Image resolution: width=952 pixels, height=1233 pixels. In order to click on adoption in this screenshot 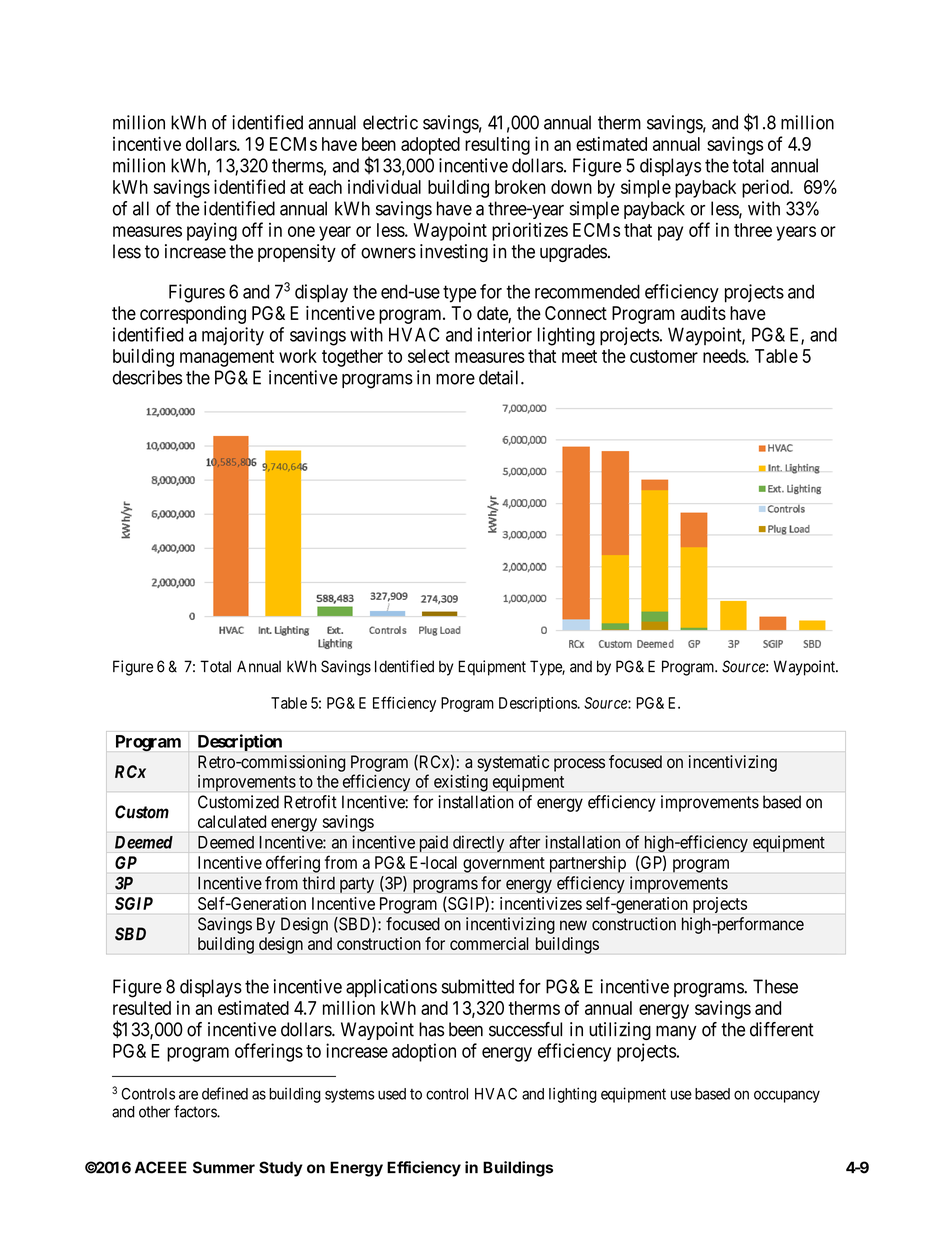, I will do `click(424, 1052)`.
